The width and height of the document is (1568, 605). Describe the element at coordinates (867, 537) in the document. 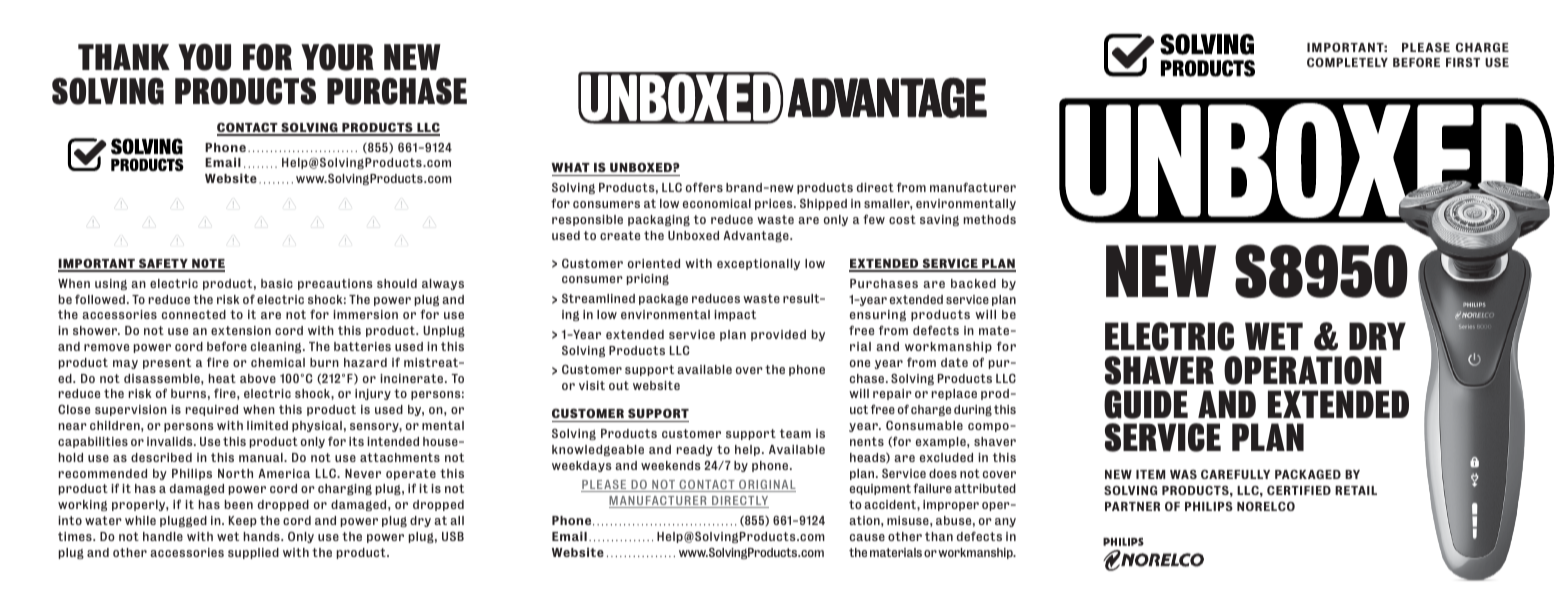

I see `cause` at that location.
